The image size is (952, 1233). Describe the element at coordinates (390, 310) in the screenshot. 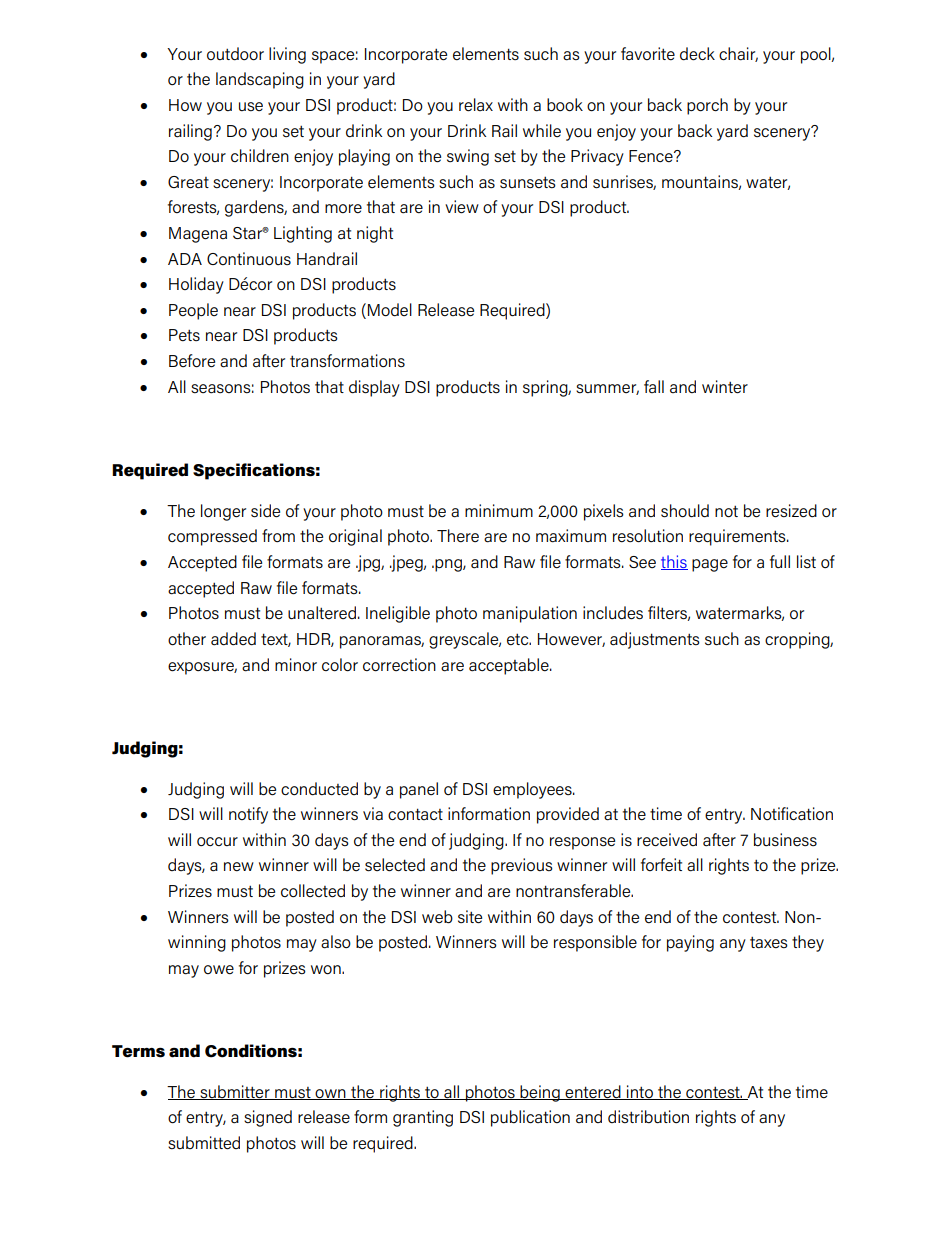

I see `Model` at that location.
